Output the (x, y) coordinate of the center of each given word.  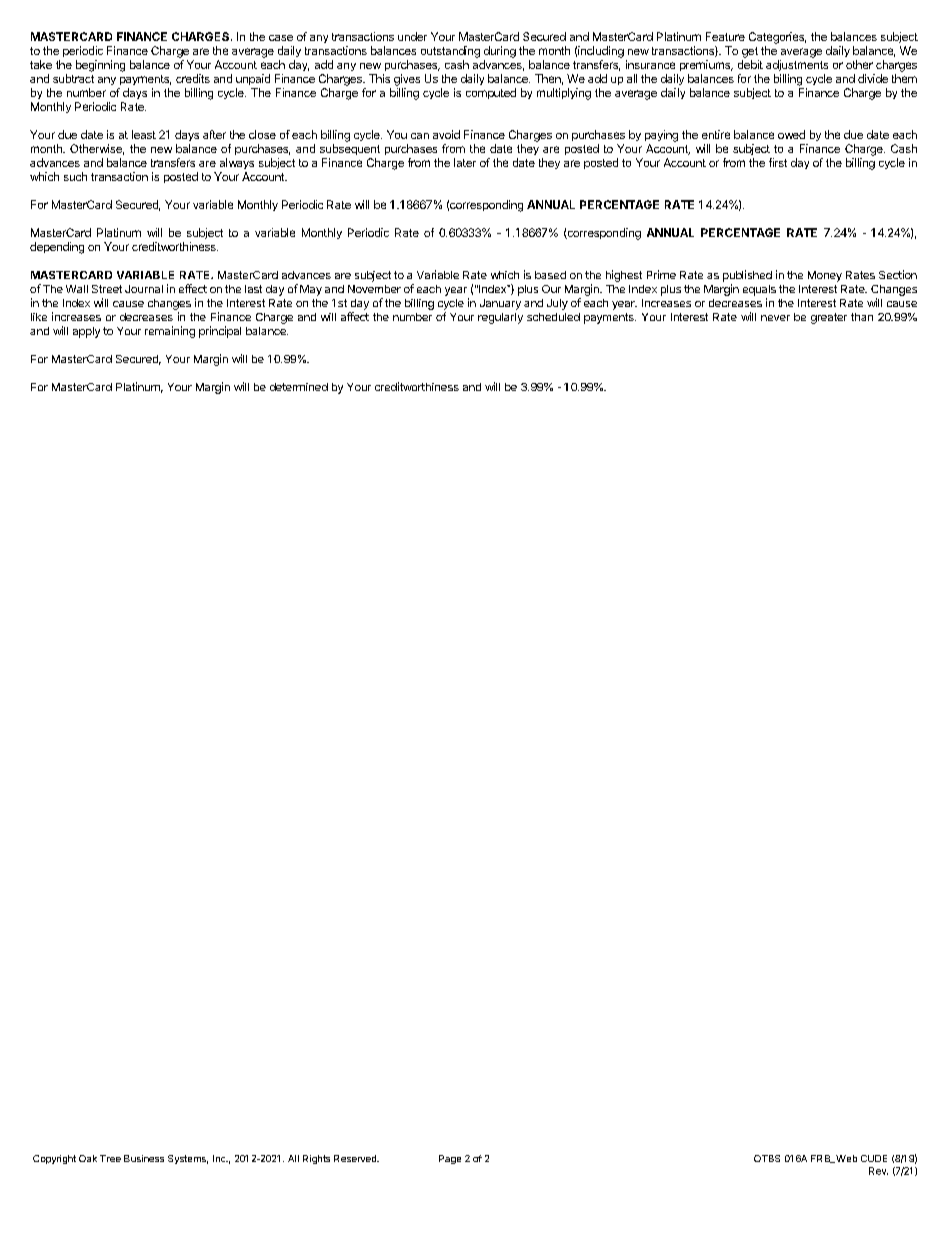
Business (144, 1158)
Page (450, 1159)
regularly (500, 318)
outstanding (450, 52)
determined (299, 387)
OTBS (767, 1158)
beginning (100, 66)
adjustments (797, 65)
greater (829, 318)
